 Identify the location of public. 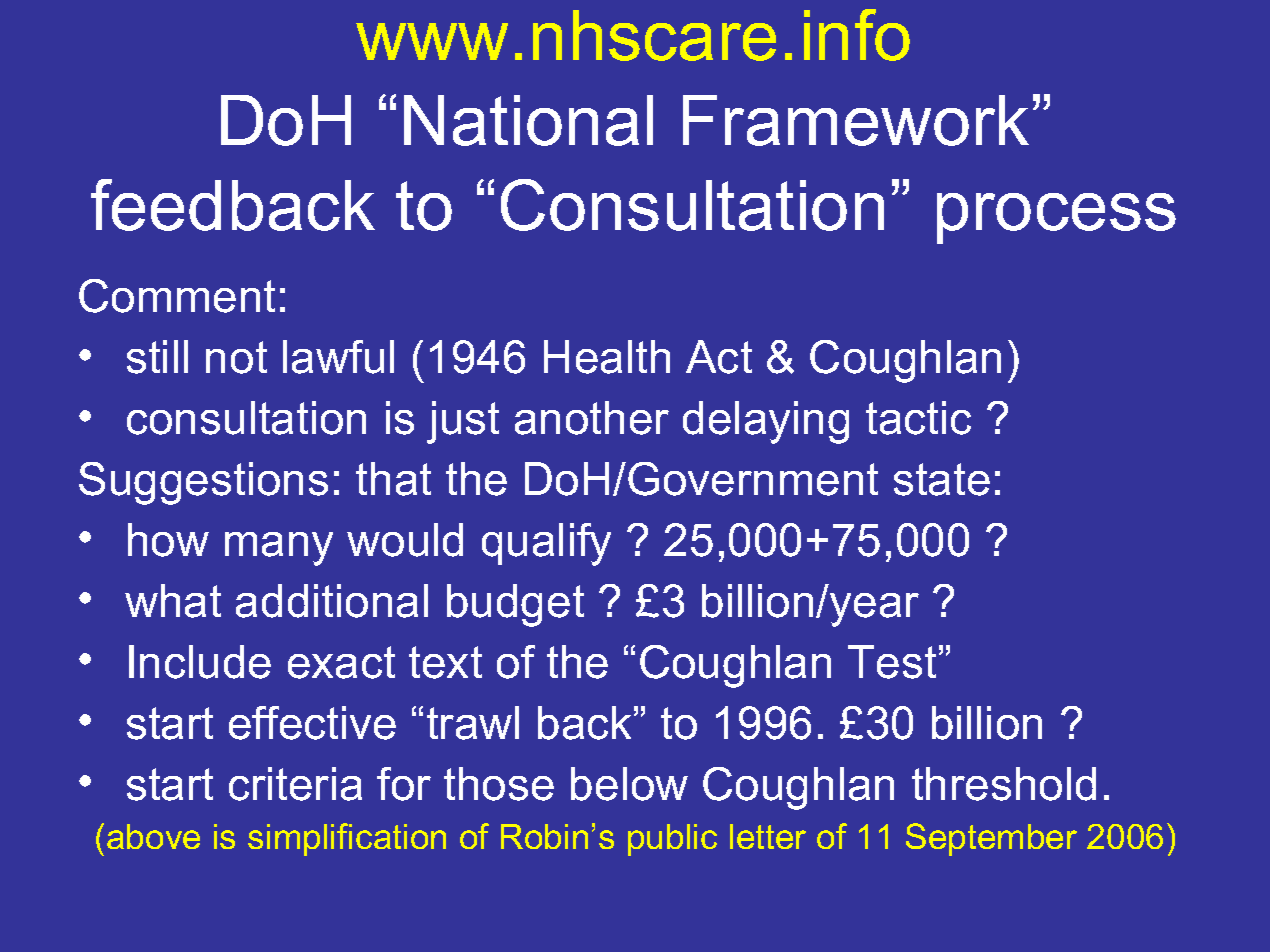
(672, 840).
